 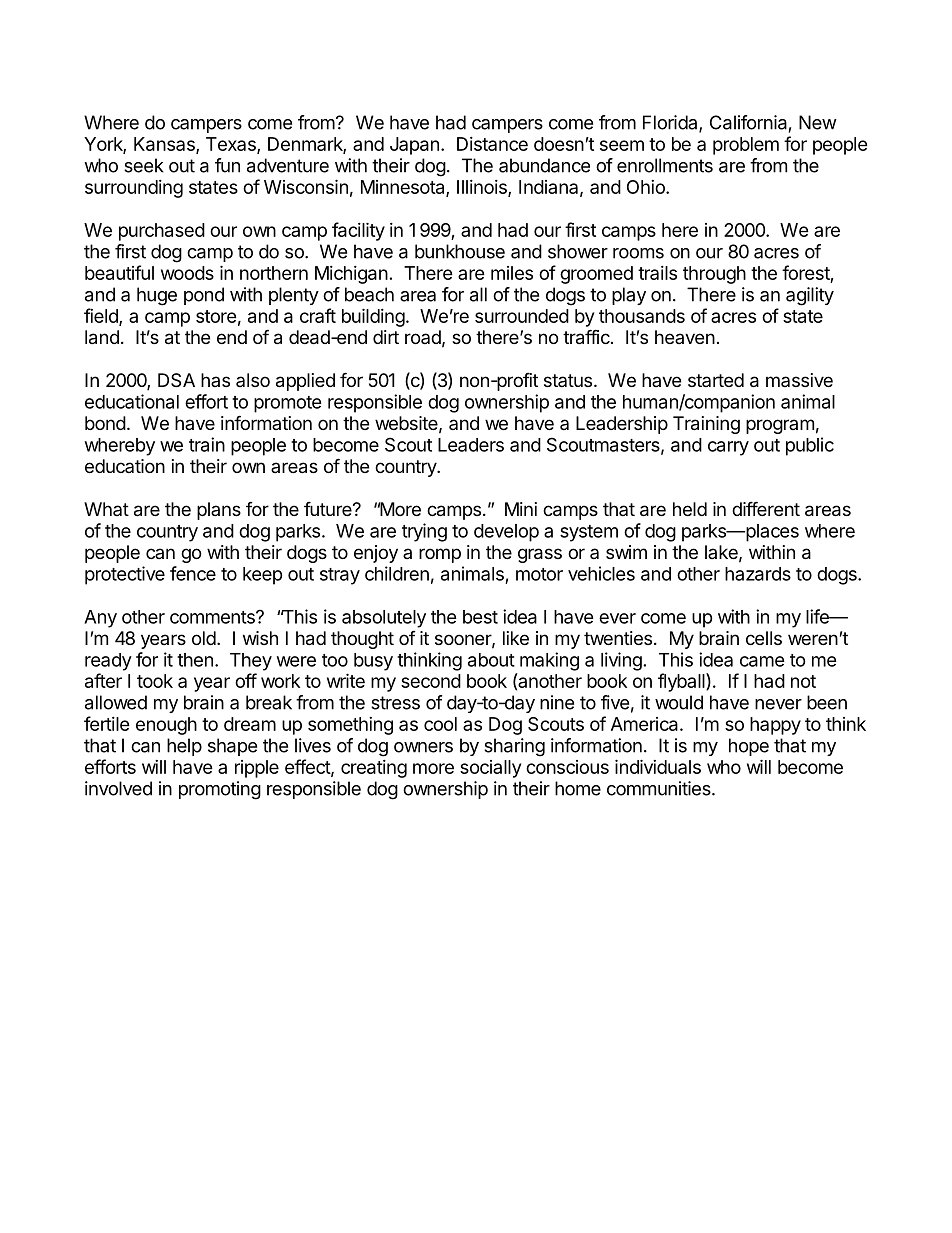 I want to click on carry, so click(x=728, y=448).
